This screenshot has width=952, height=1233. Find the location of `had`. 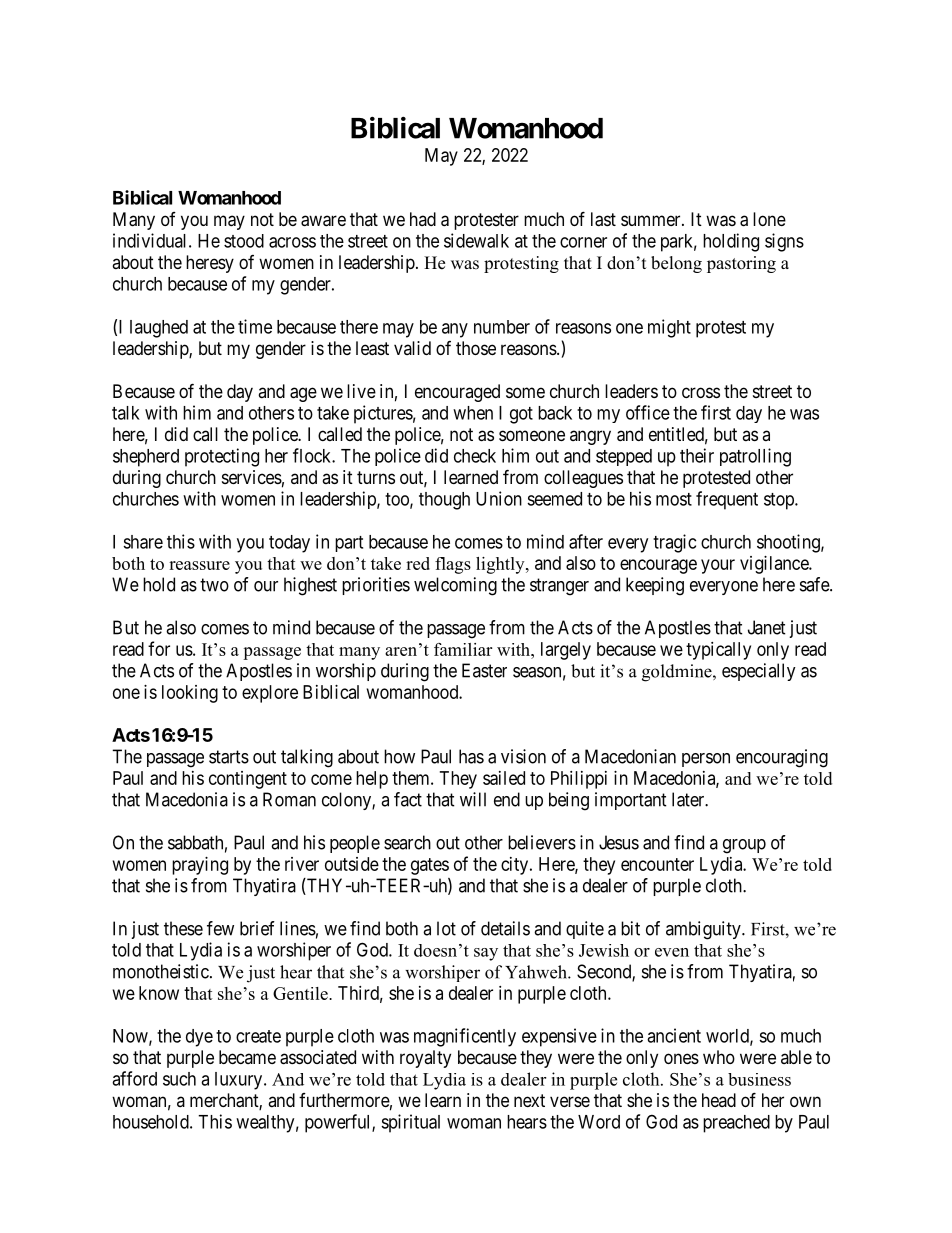

had is located at coordinates (423, 219).
